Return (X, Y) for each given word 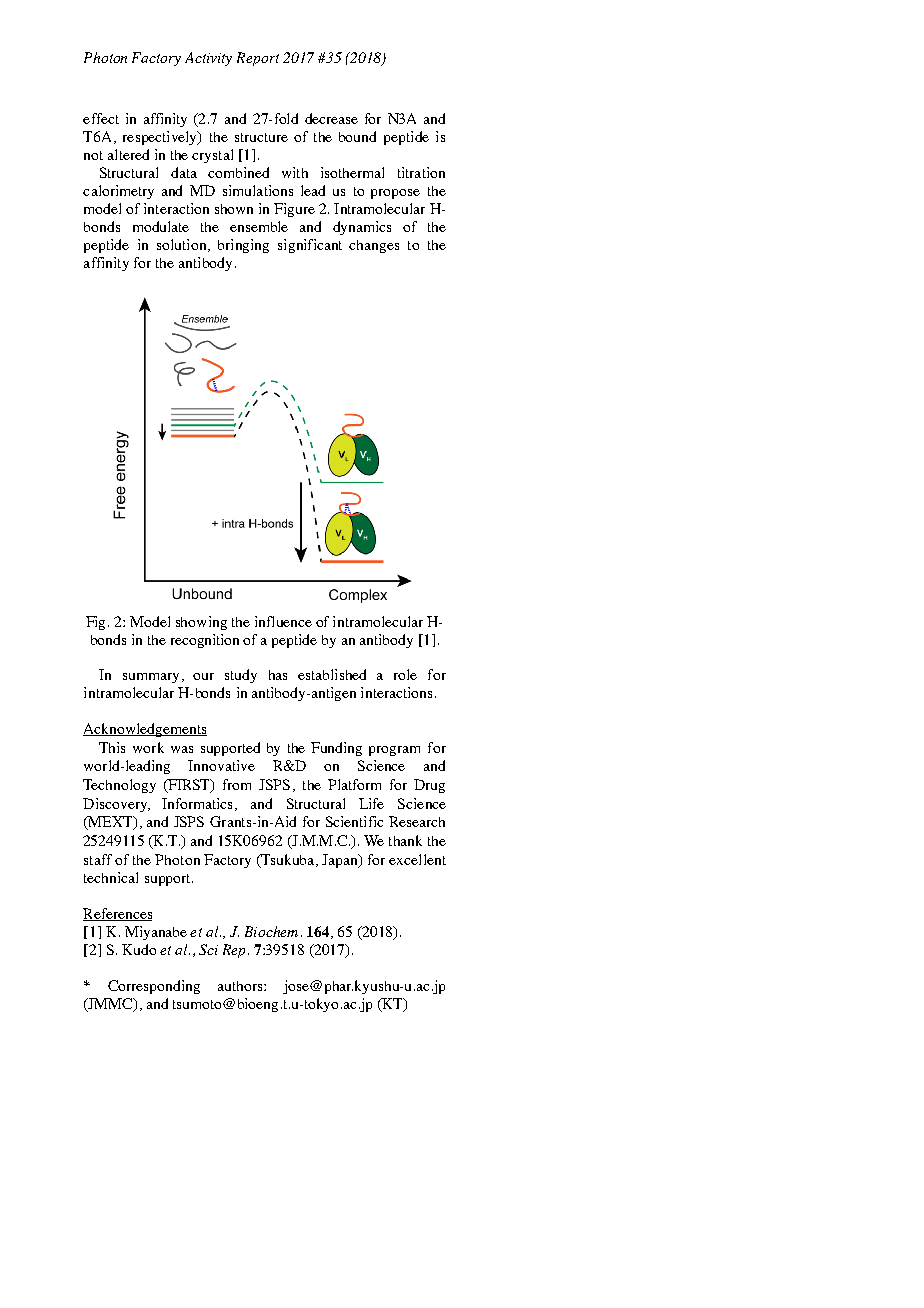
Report (258, 59)
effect (101, 118)
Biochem (271, 931)
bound (357, 136)
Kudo (139, 949)
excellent (417, 859)
